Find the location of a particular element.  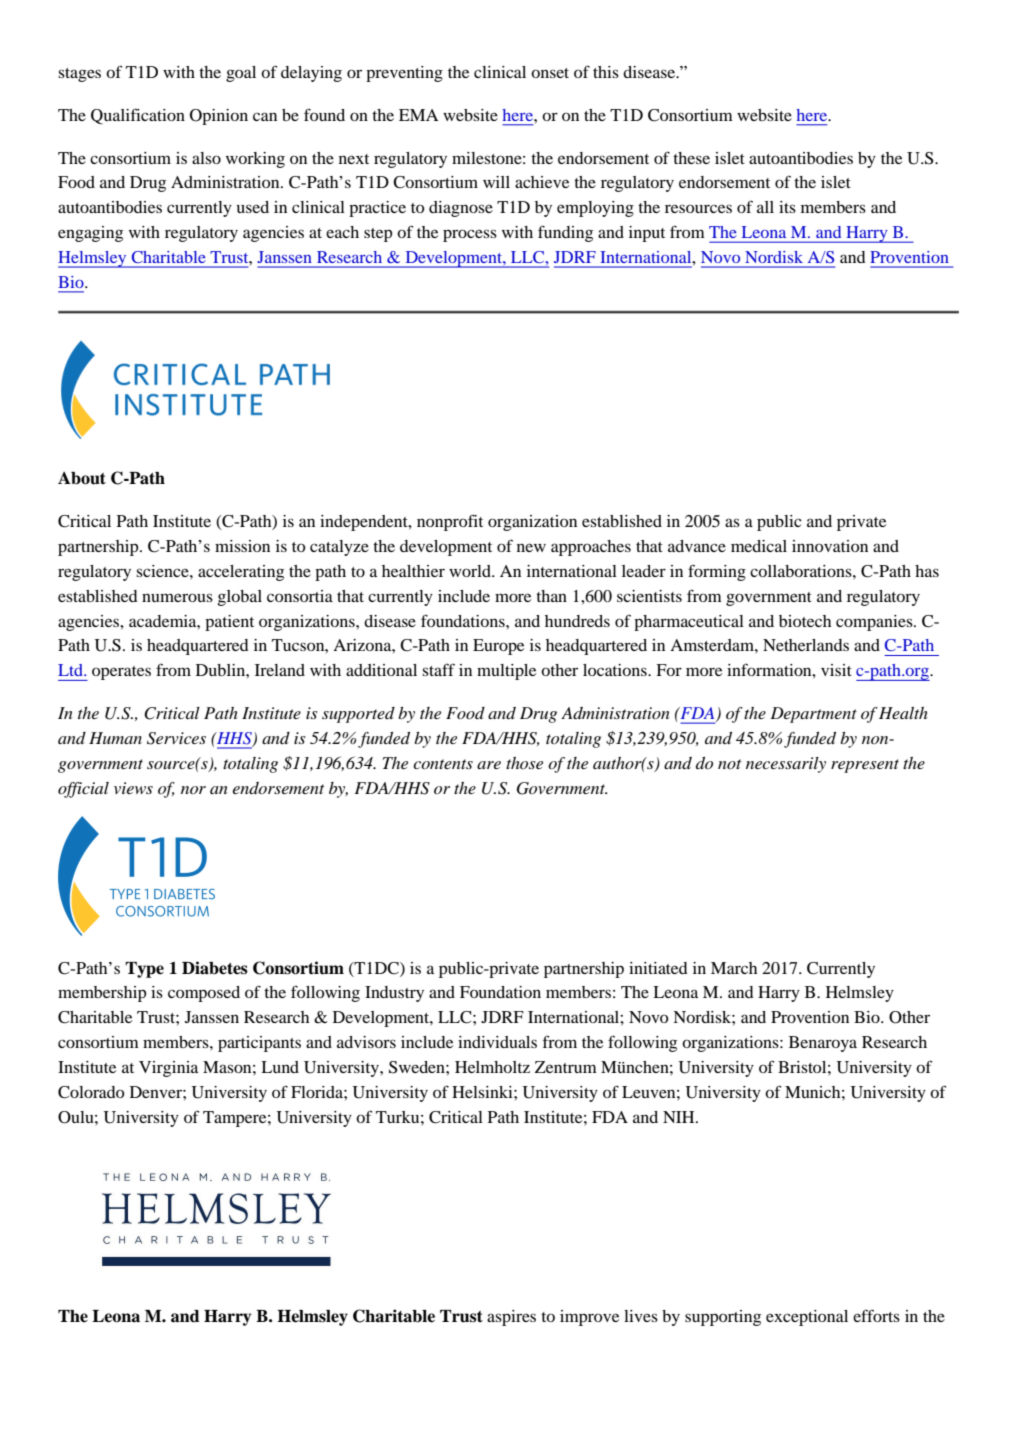

nonprofit is located at coordinates (450, 522).
